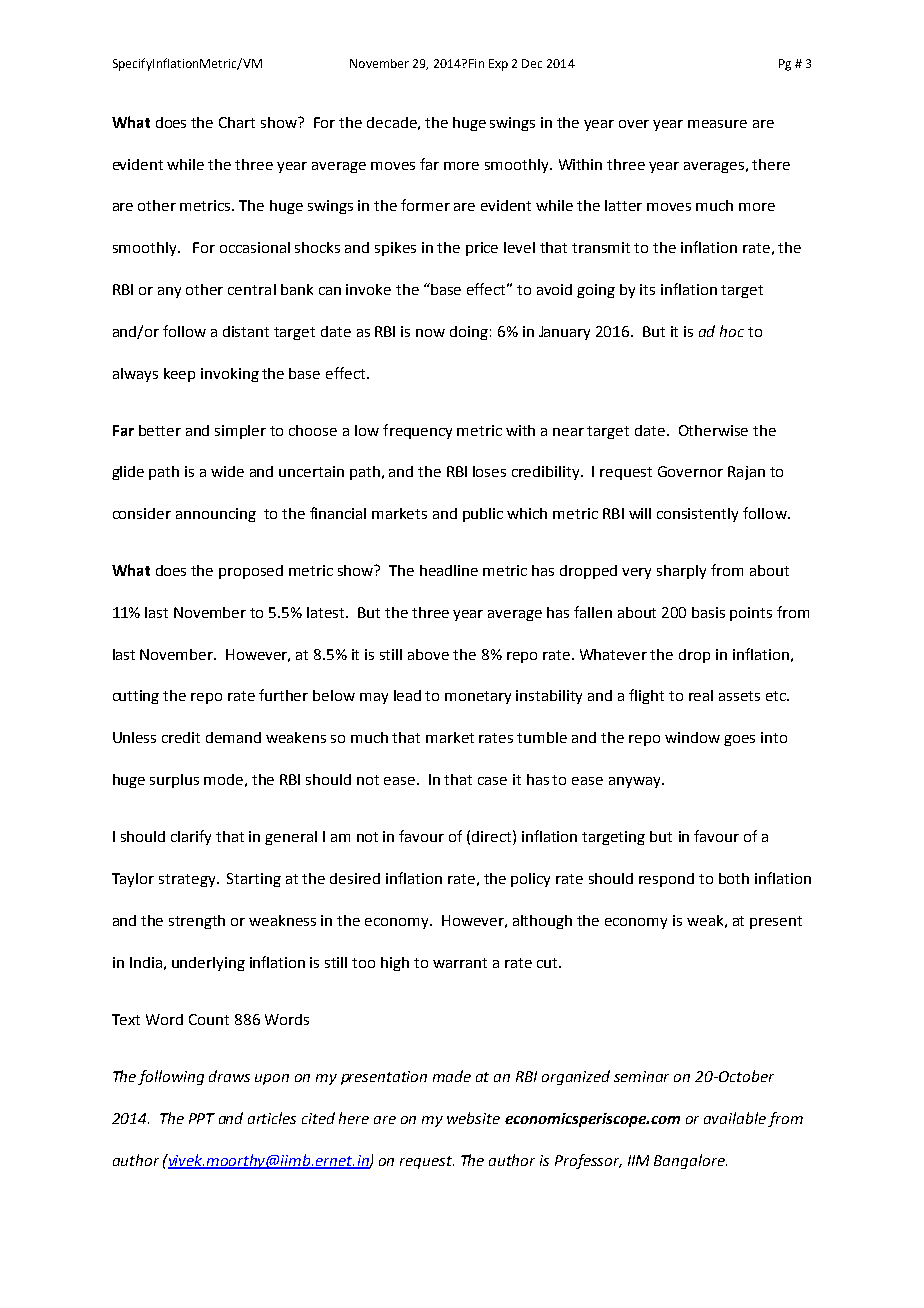  Describe the element at coordinates (174, 781) in the image. I see `surplus` at that location.
